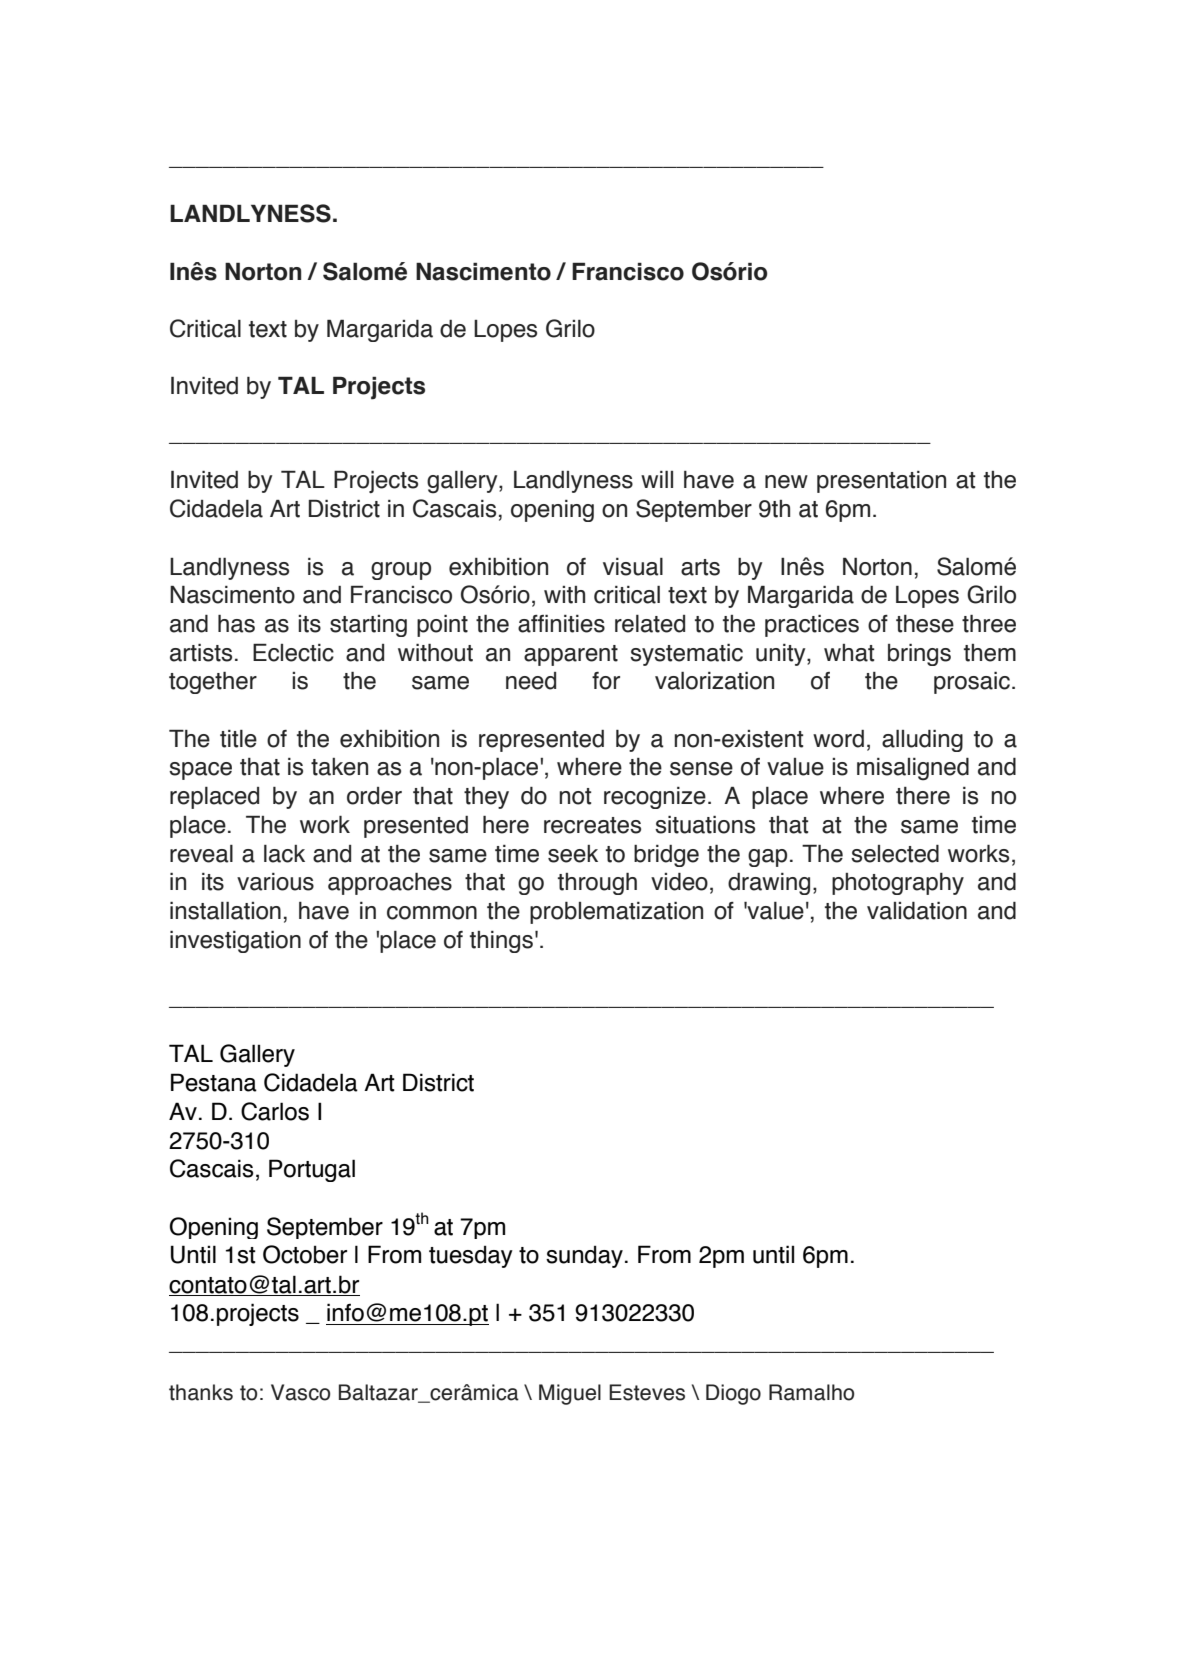  I want to click on group, so click(401, 571).
